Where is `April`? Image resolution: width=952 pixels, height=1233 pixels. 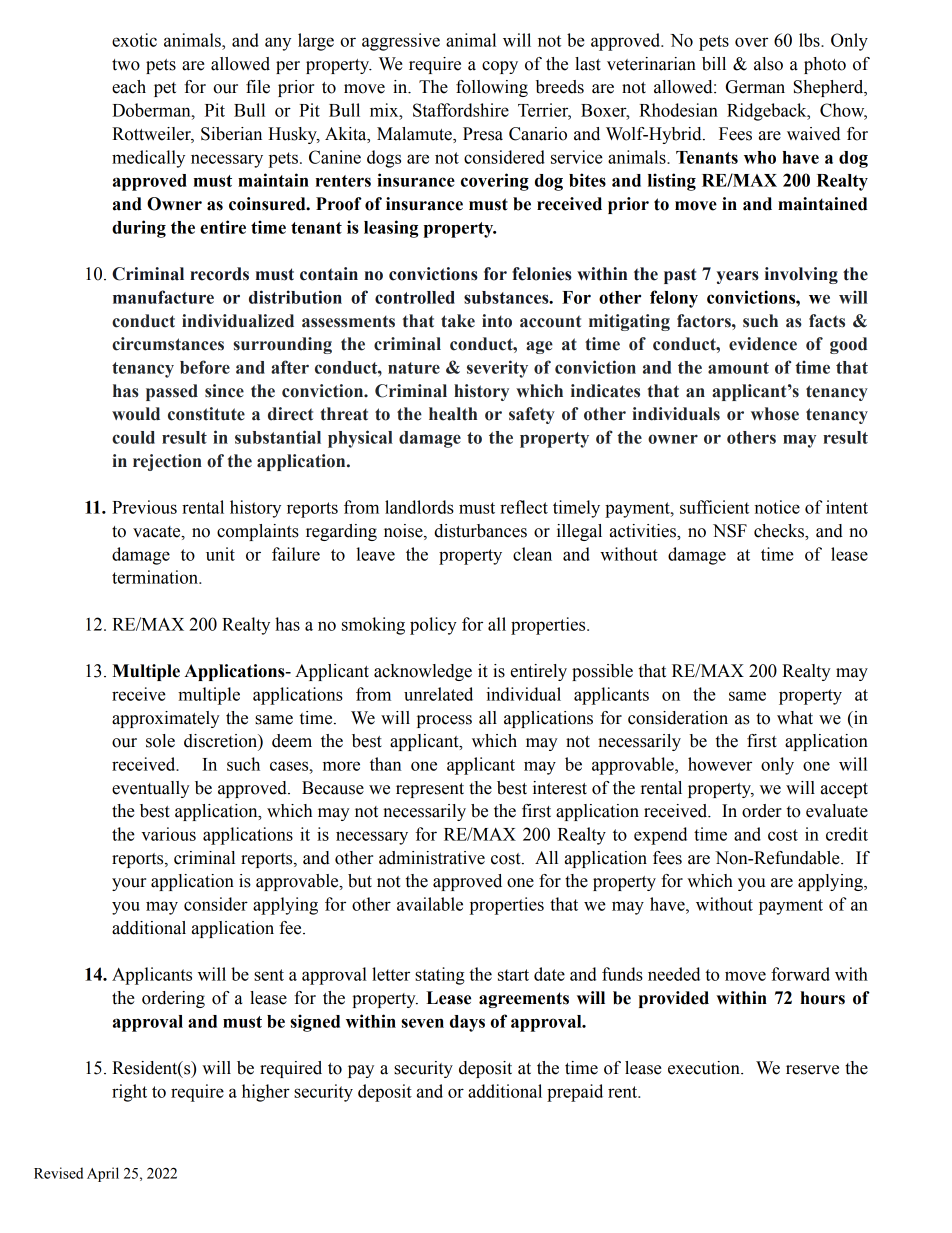
April is located at coordinates (103, 1174).
